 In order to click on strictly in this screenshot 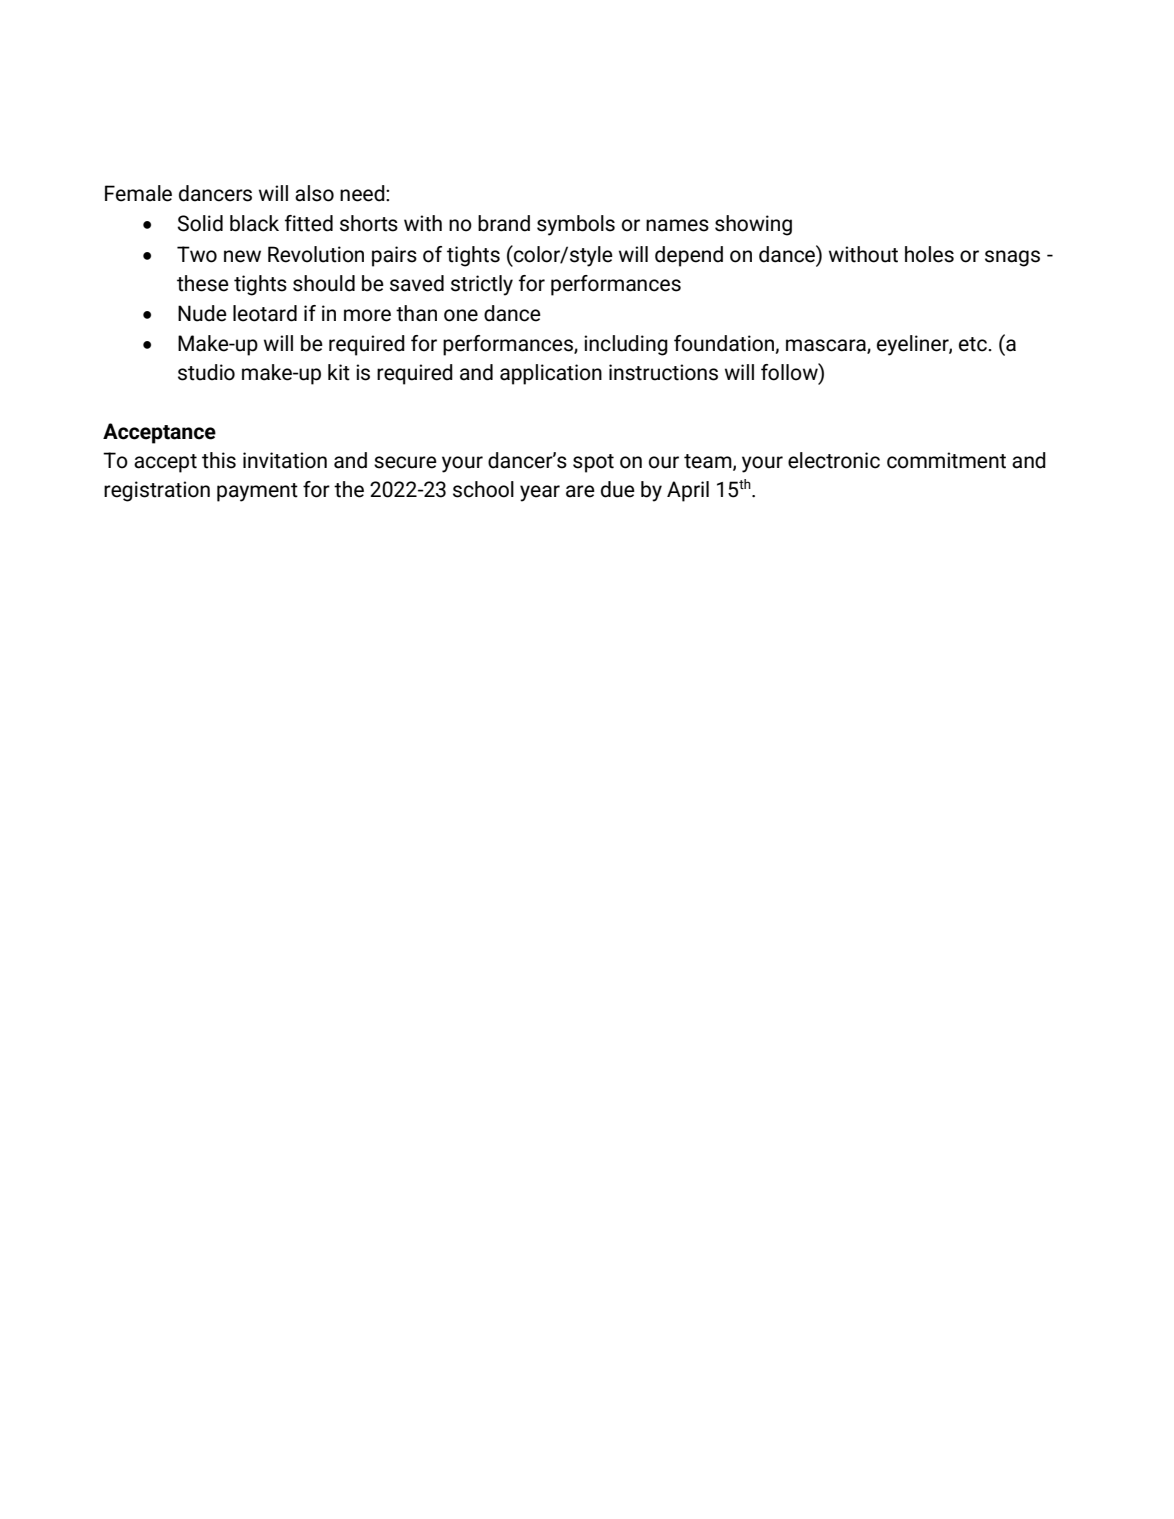, I will do `click(482, 285)`.
